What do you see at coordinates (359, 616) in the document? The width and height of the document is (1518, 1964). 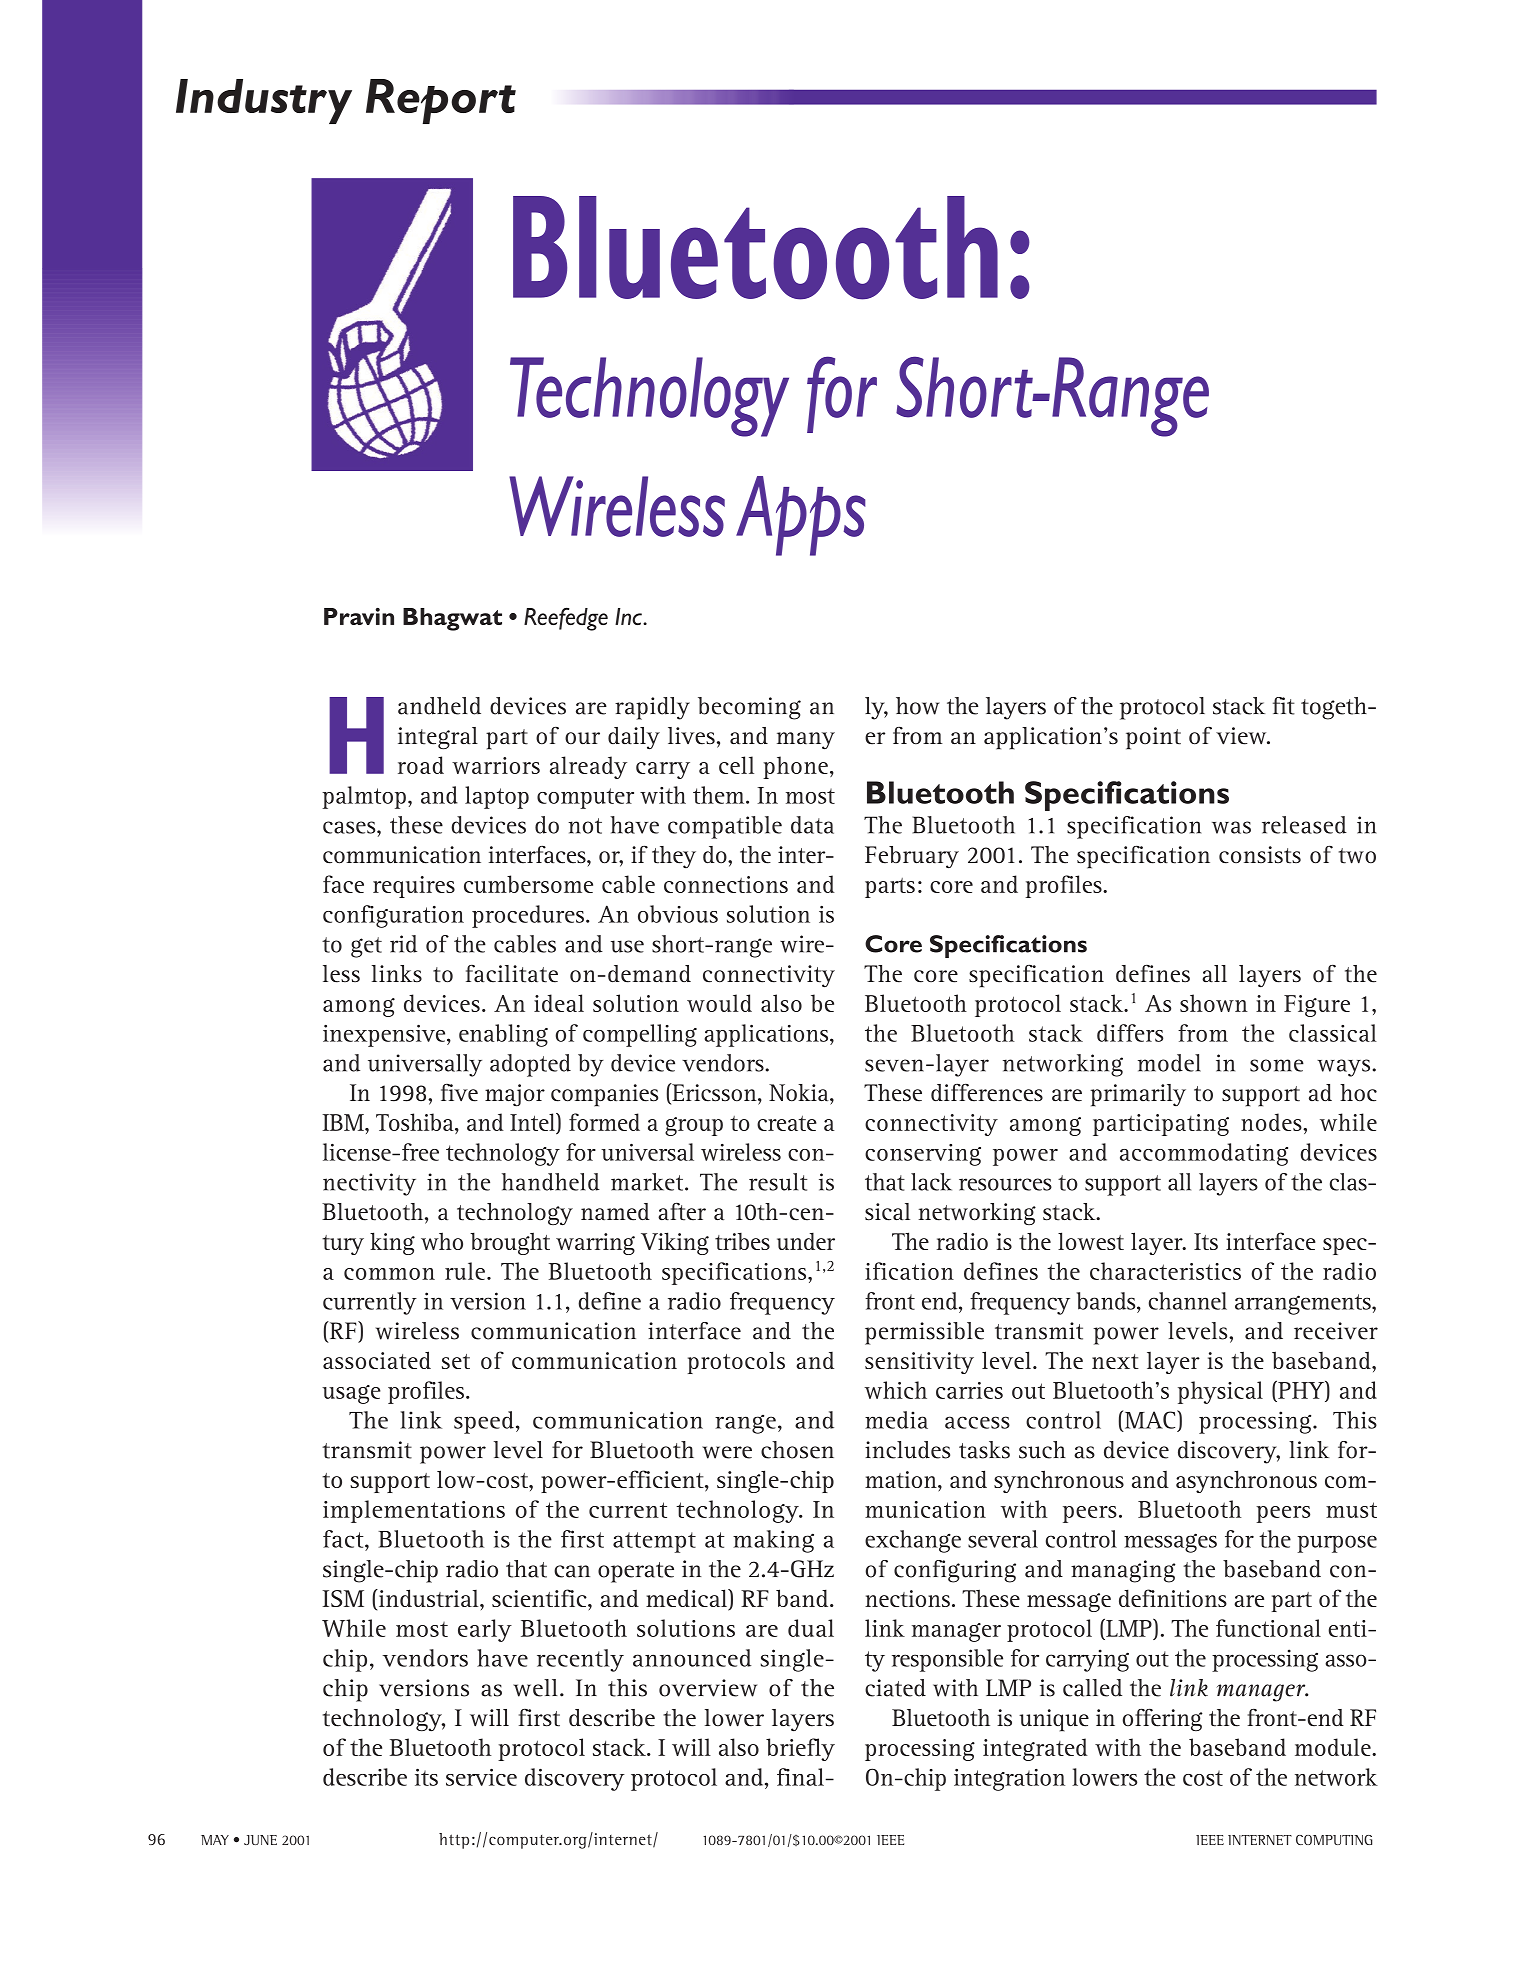 I see `Pravin` at bounding box center [359, 616].
